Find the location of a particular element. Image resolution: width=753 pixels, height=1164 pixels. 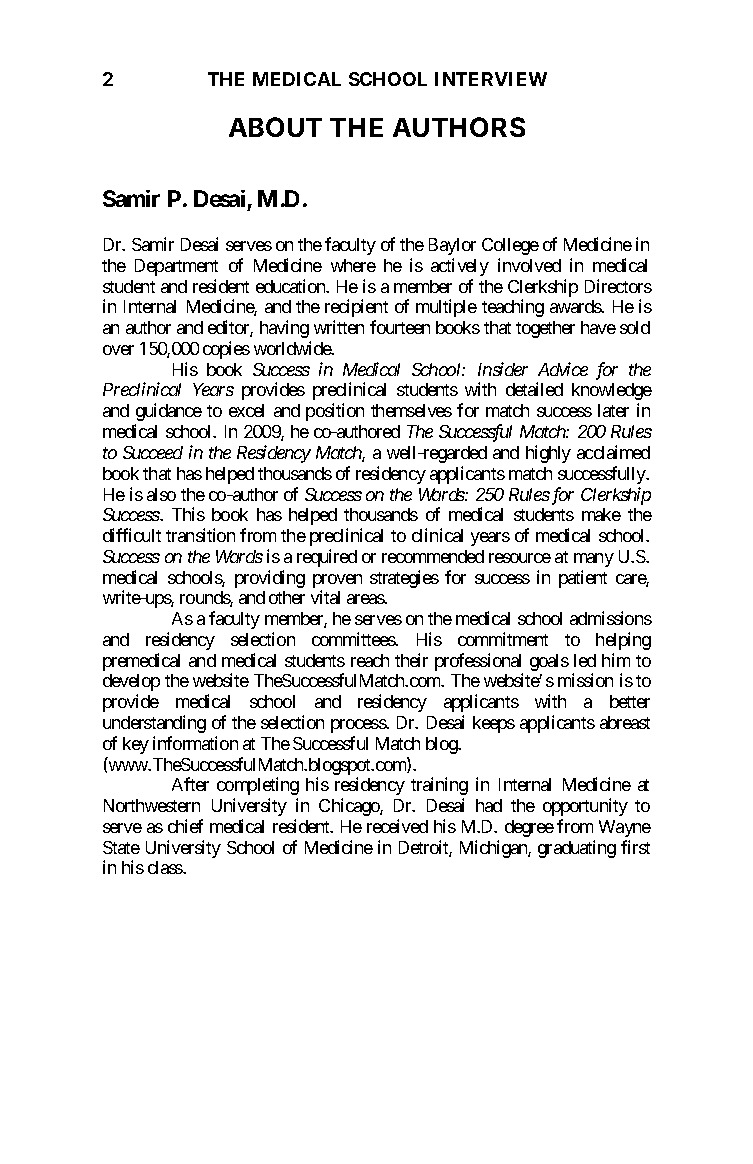

also is located at coordinates (161, 494).
